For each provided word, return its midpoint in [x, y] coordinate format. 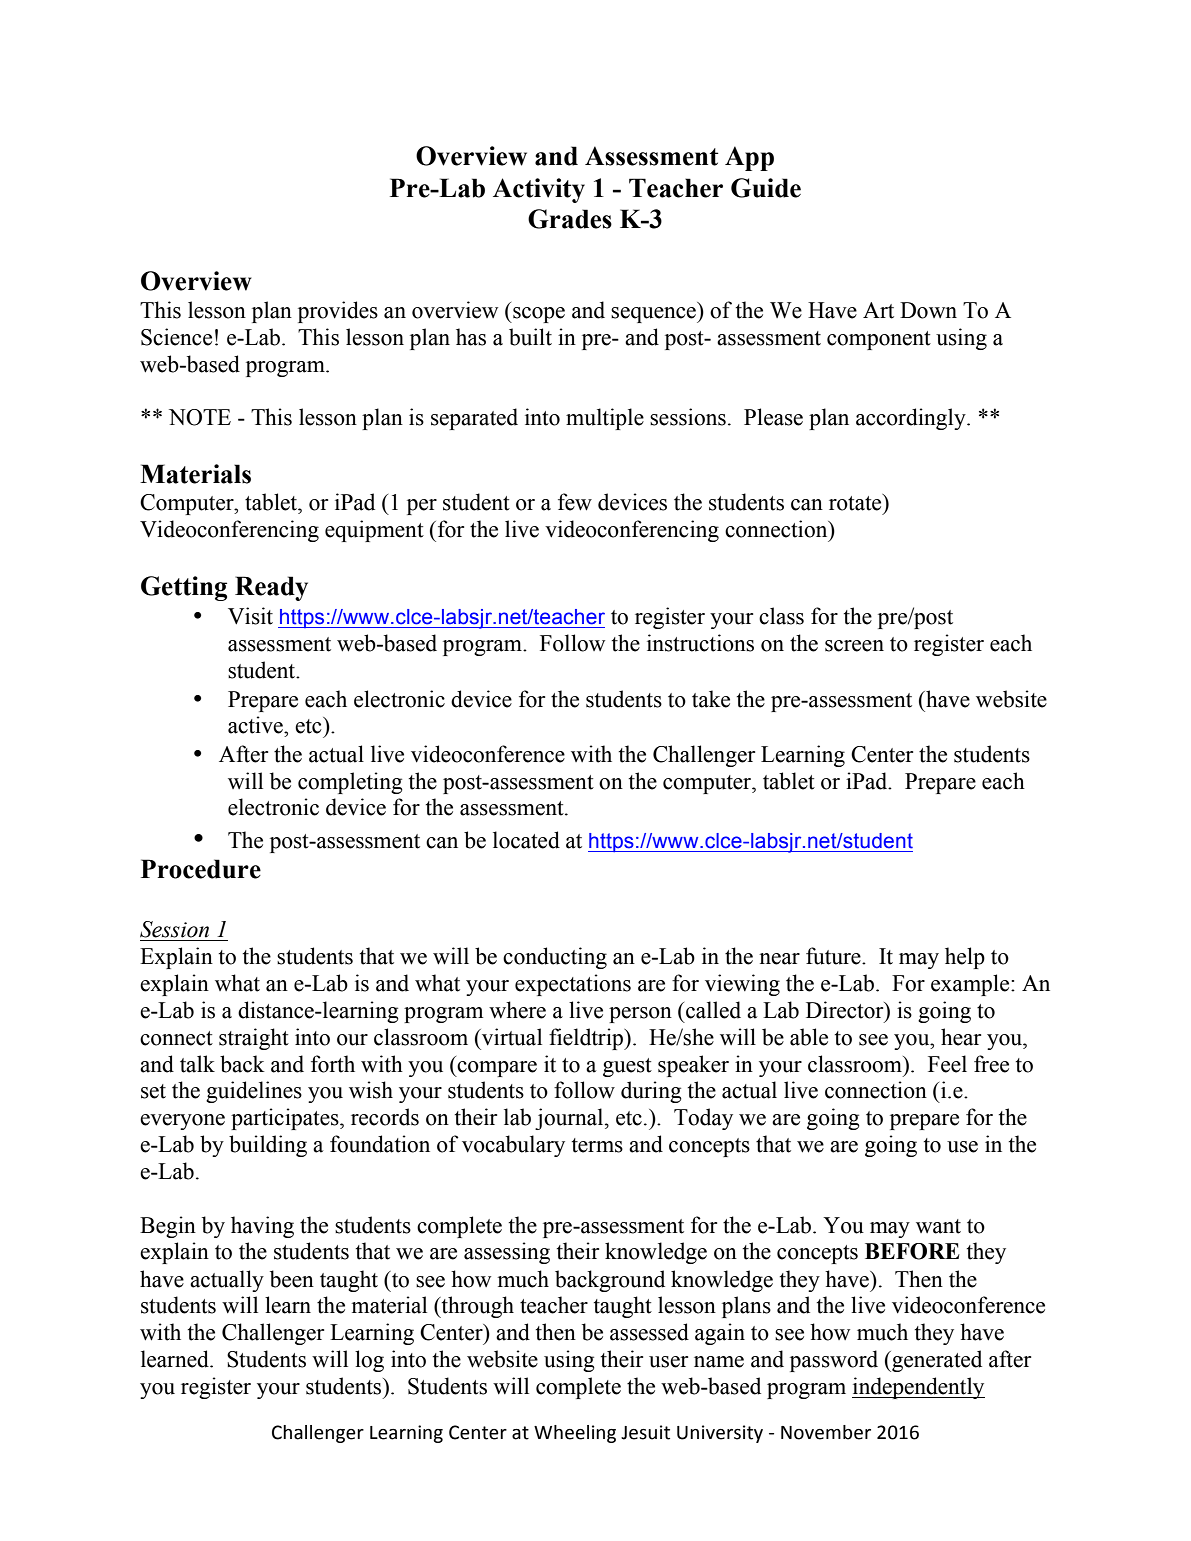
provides [338, 312]
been [292, 1279]
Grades [570, 219]
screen [854, 646]
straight [254, 1039]
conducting [555, 958]
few [575, 502]
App [749, 158]
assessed [649, 1332]
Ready [271, 588]
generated [936, 1361]
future [834, 956]
